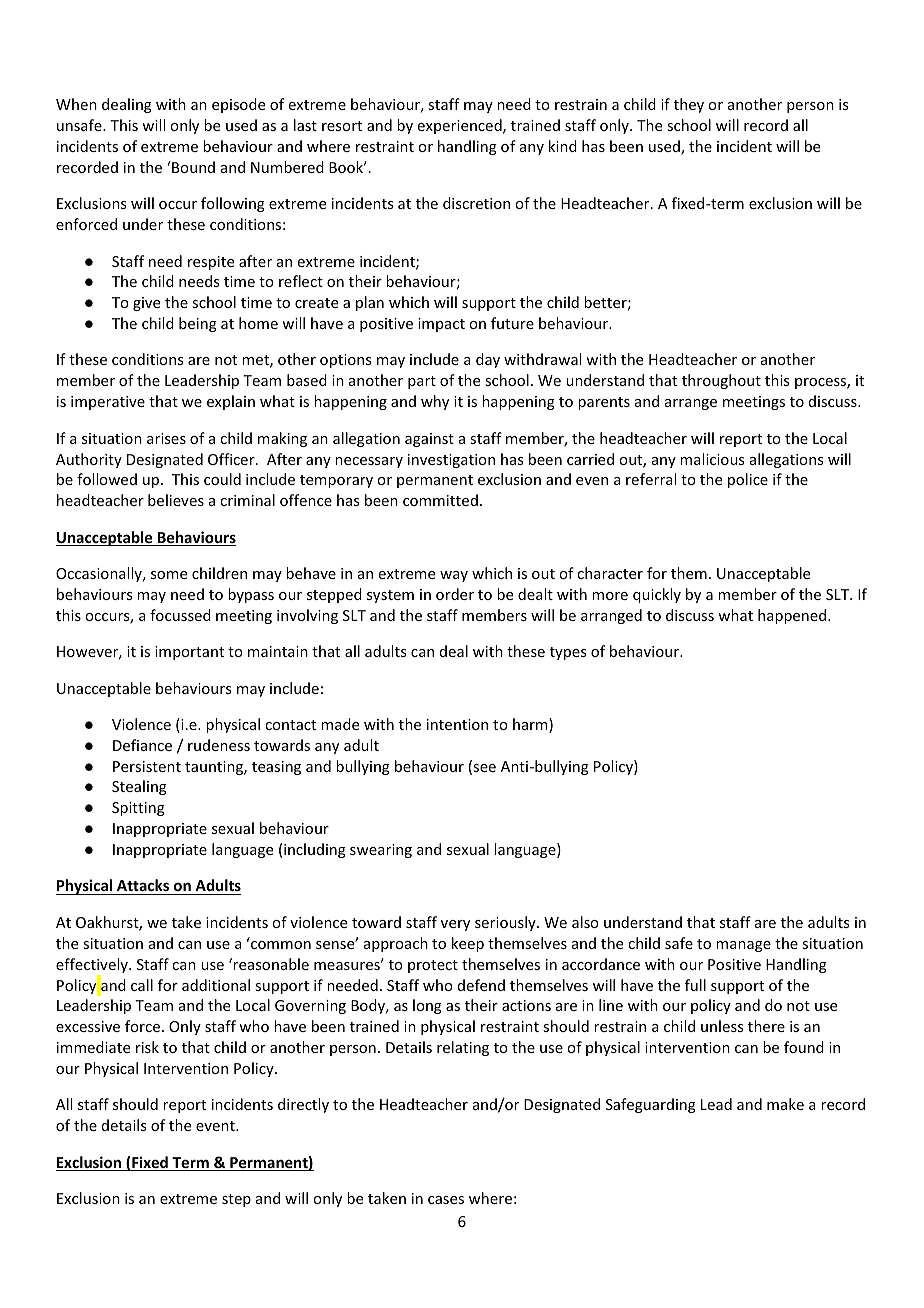 Image resolution: width=924 pixels, height=1308 pixels. What do you see at coordinates (147, 1047) in the screenshot?
I see `risk` at bounding box center [147, 1047].
